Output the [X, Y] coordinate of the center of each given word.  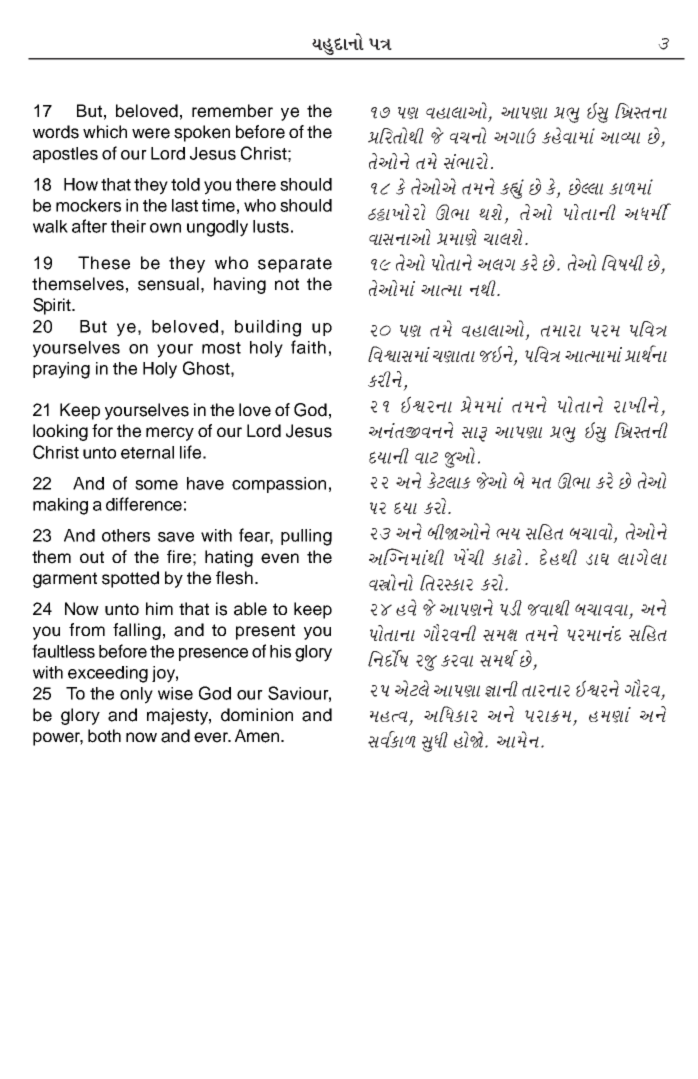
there [256, 184]
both [104, 736]
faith [308, 347]
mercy [170, 434]
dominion [257, 715]
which [105, 132]
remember [232, 111]
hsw [426, 663]
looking [60, 432]
